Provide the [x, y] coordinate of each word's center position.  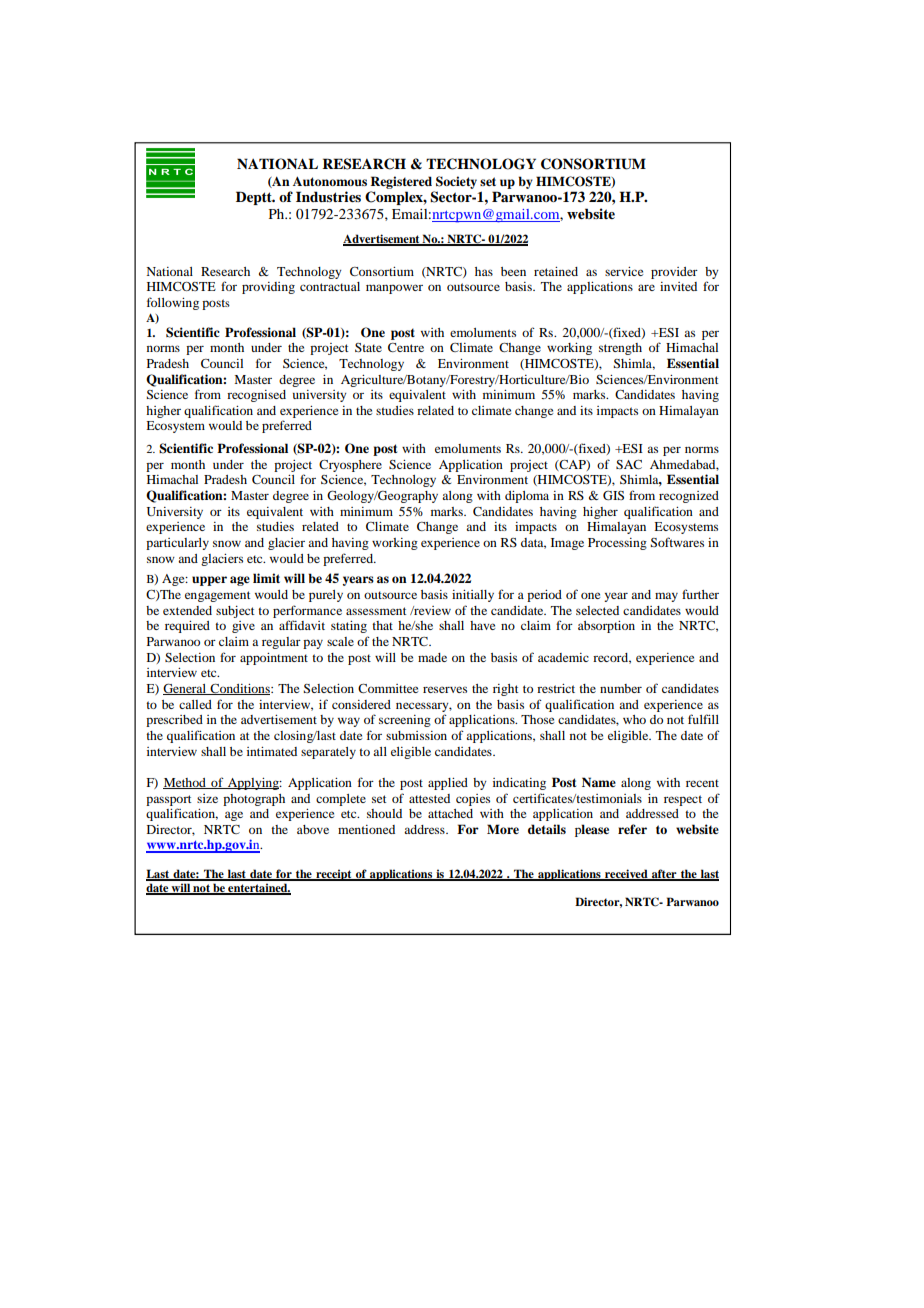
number [621, 688]
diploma [527, 497]
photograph [254, 800]
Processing [617, 544]
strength [620, 349]
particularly [177, 544]
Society [456, 182]
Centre [406, 347]
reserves [445, 689]
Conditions [240, 689]
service [624, 271]
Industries [328, 196]
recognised [256, 396]
